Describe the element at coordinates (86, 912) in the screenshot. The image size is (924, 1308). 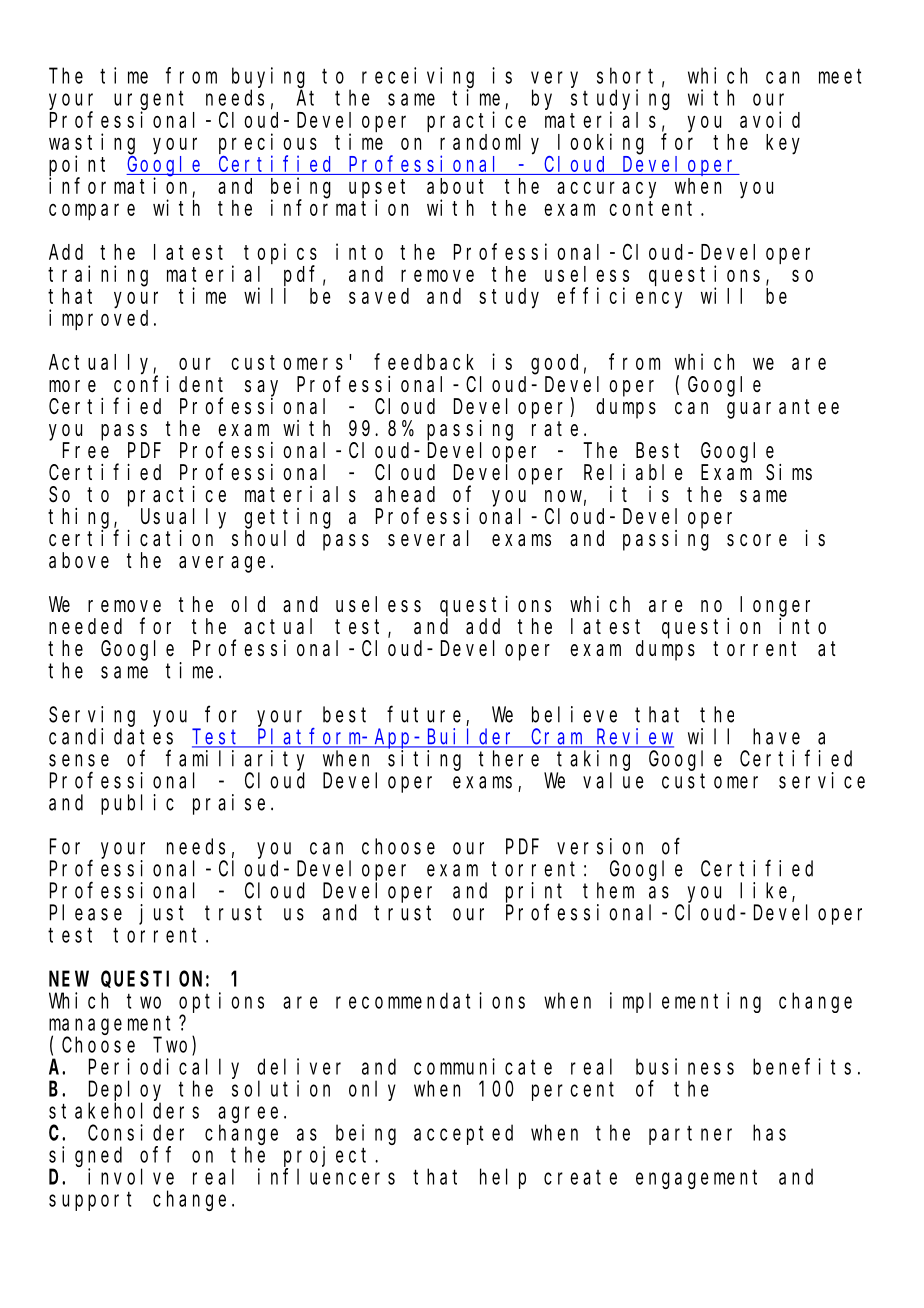
I see `Please` at that location.
